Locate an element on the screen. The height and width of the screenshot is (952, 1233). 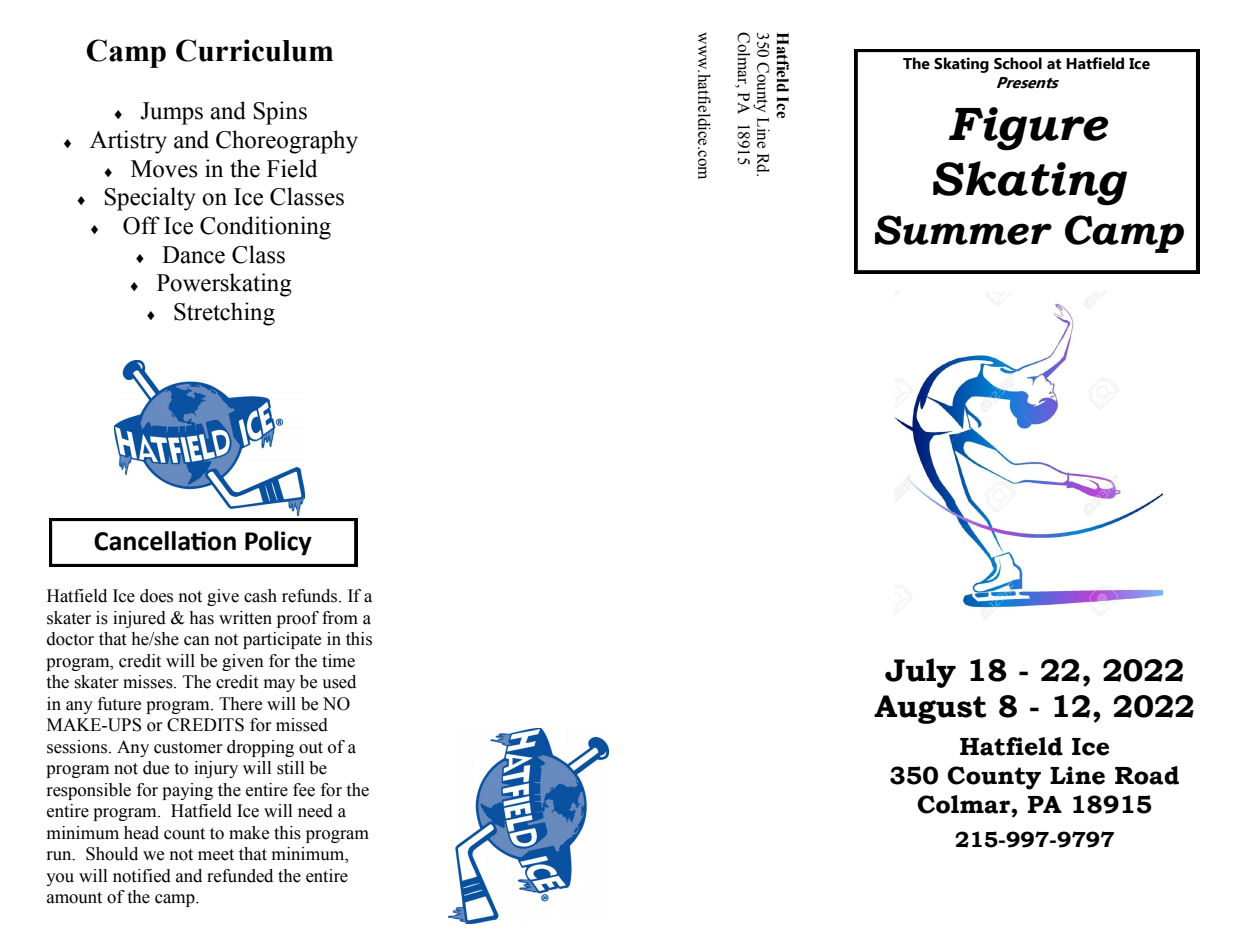
notified is located at coordinates (142, 876).
